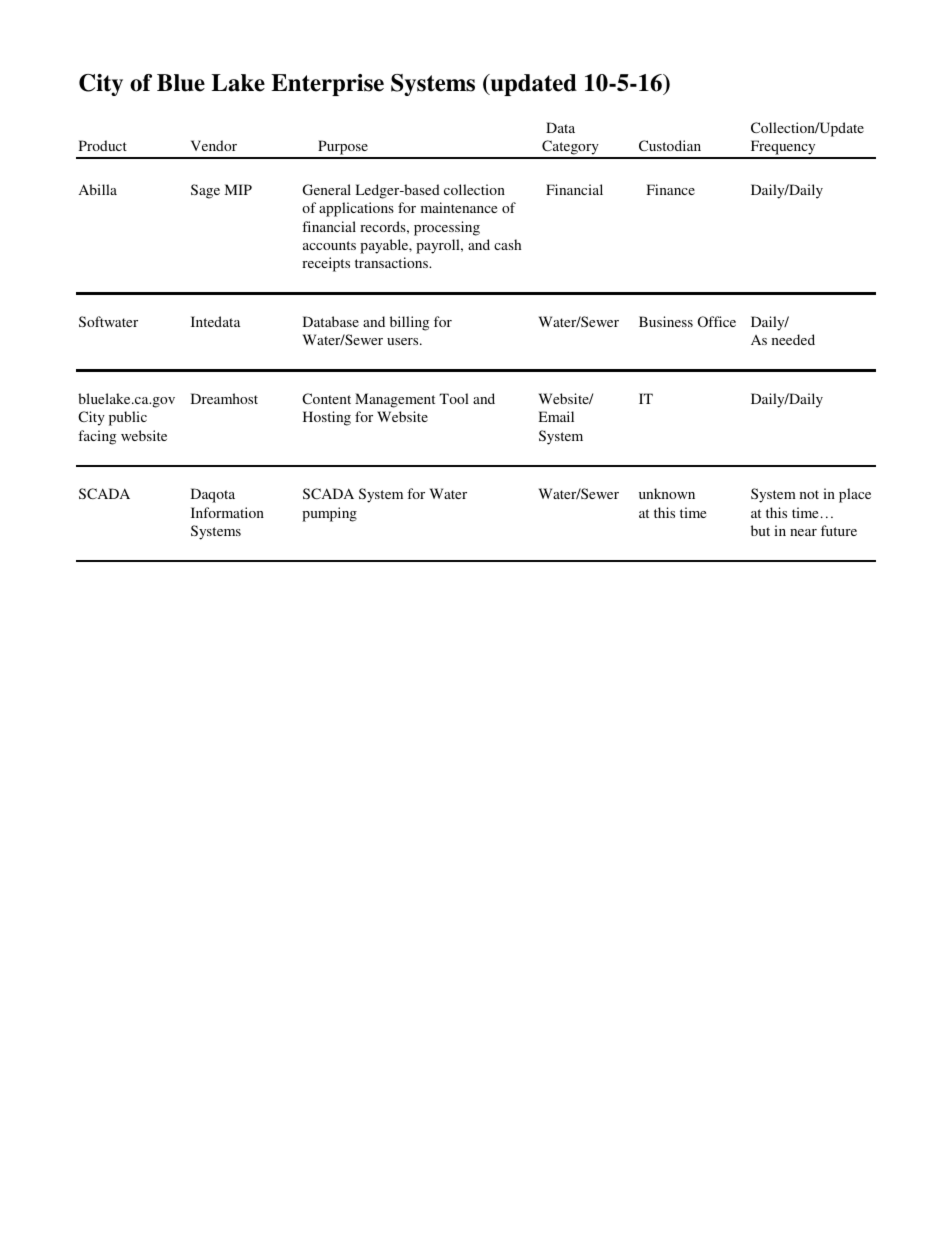 The image size is (952, 1233). Describe the element at coordinates (409, 323) in the page. I see `billing` at that location.
